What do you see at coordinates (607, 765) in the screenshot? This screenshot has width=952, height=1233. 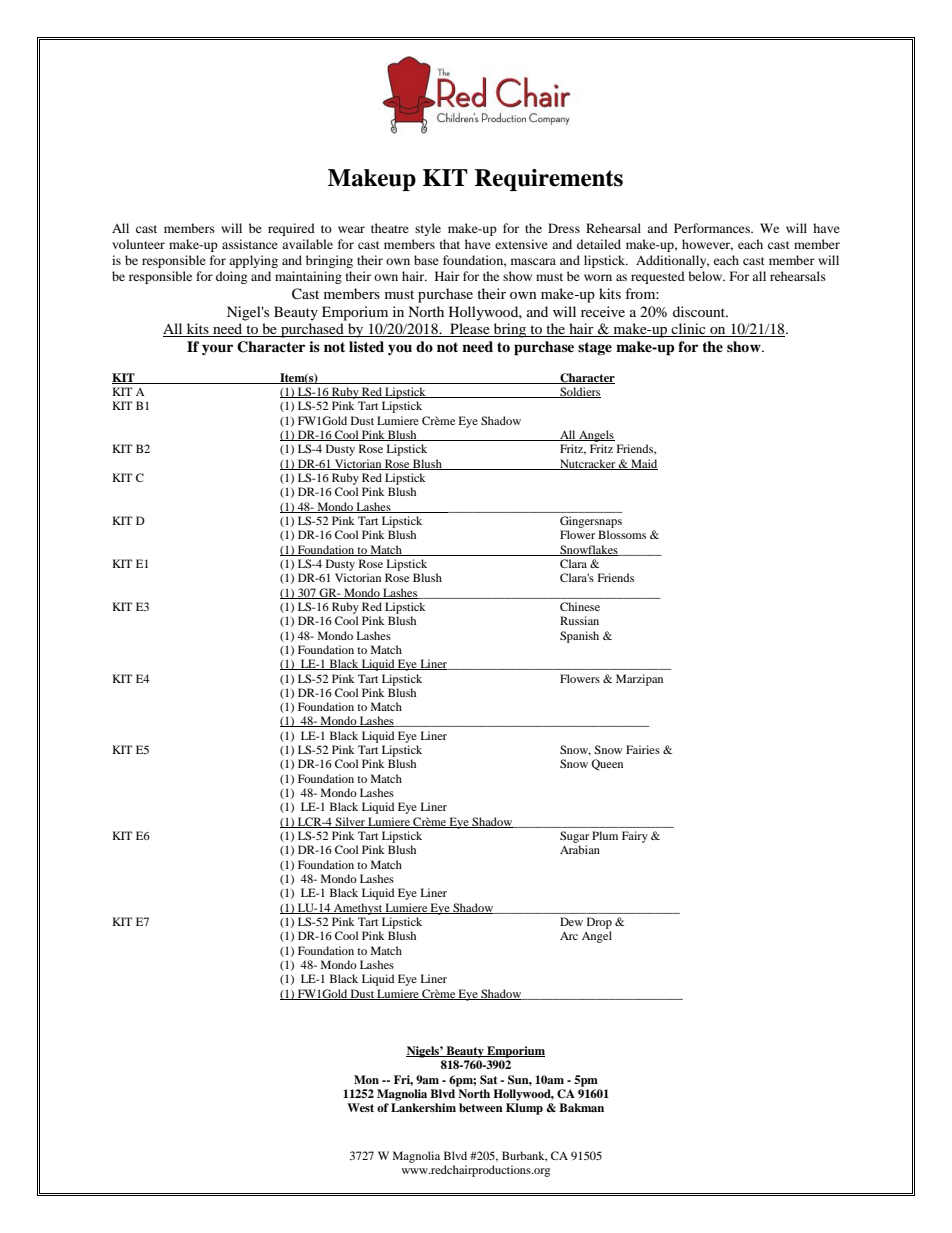 I see `Queen` at bounding box center [607, 765].
